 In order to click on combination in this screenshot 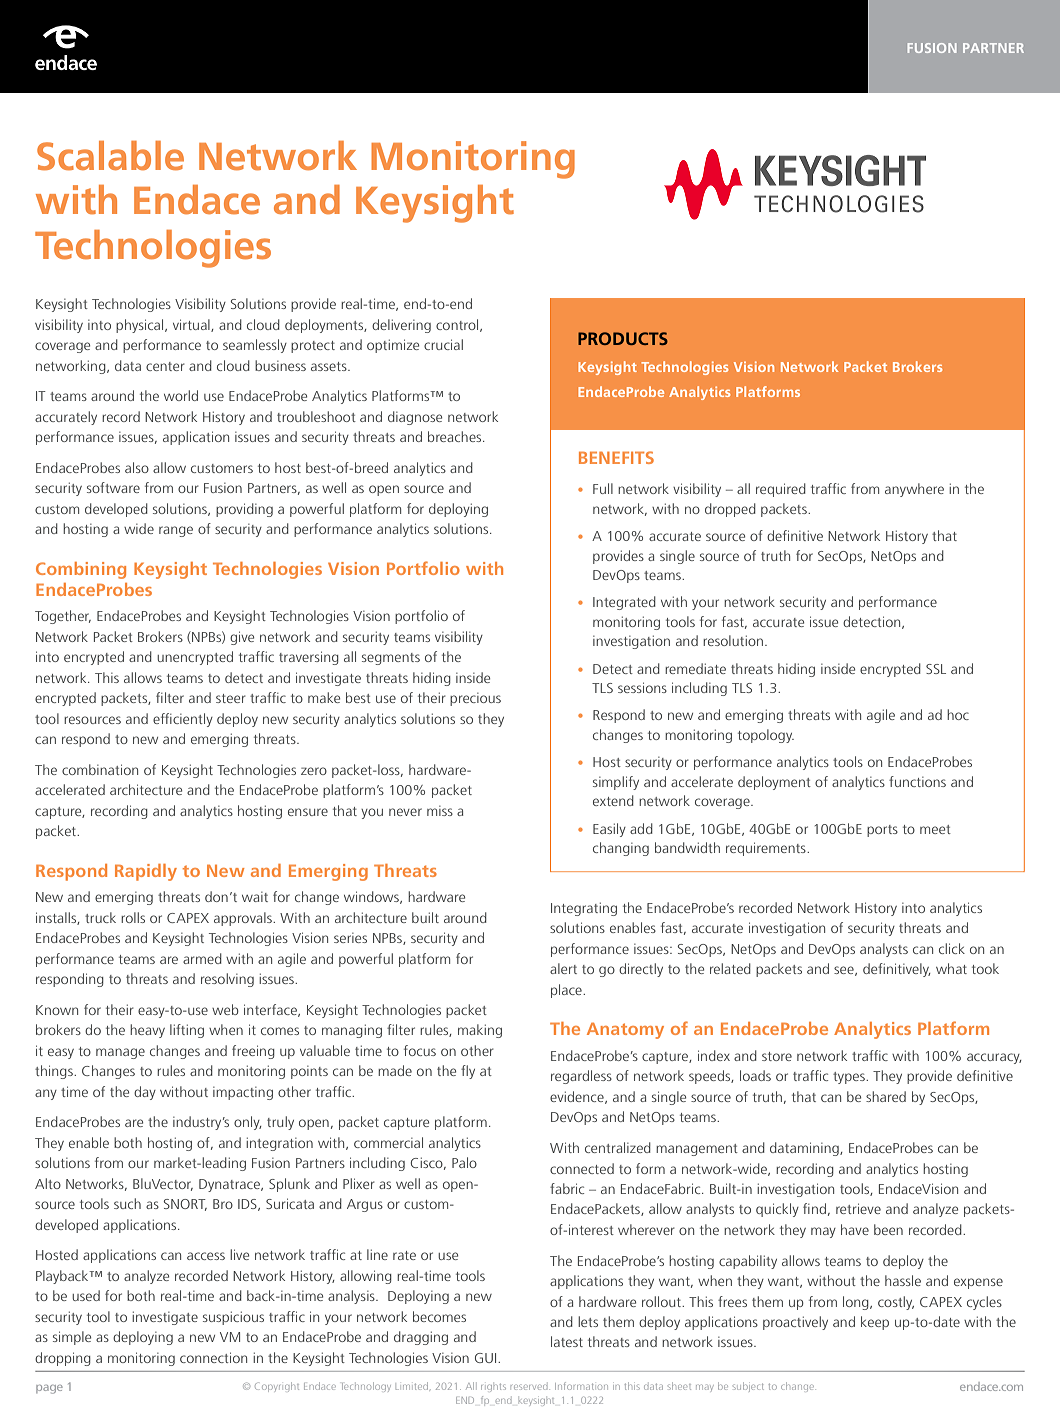, I will do `click(100, 769)`.
